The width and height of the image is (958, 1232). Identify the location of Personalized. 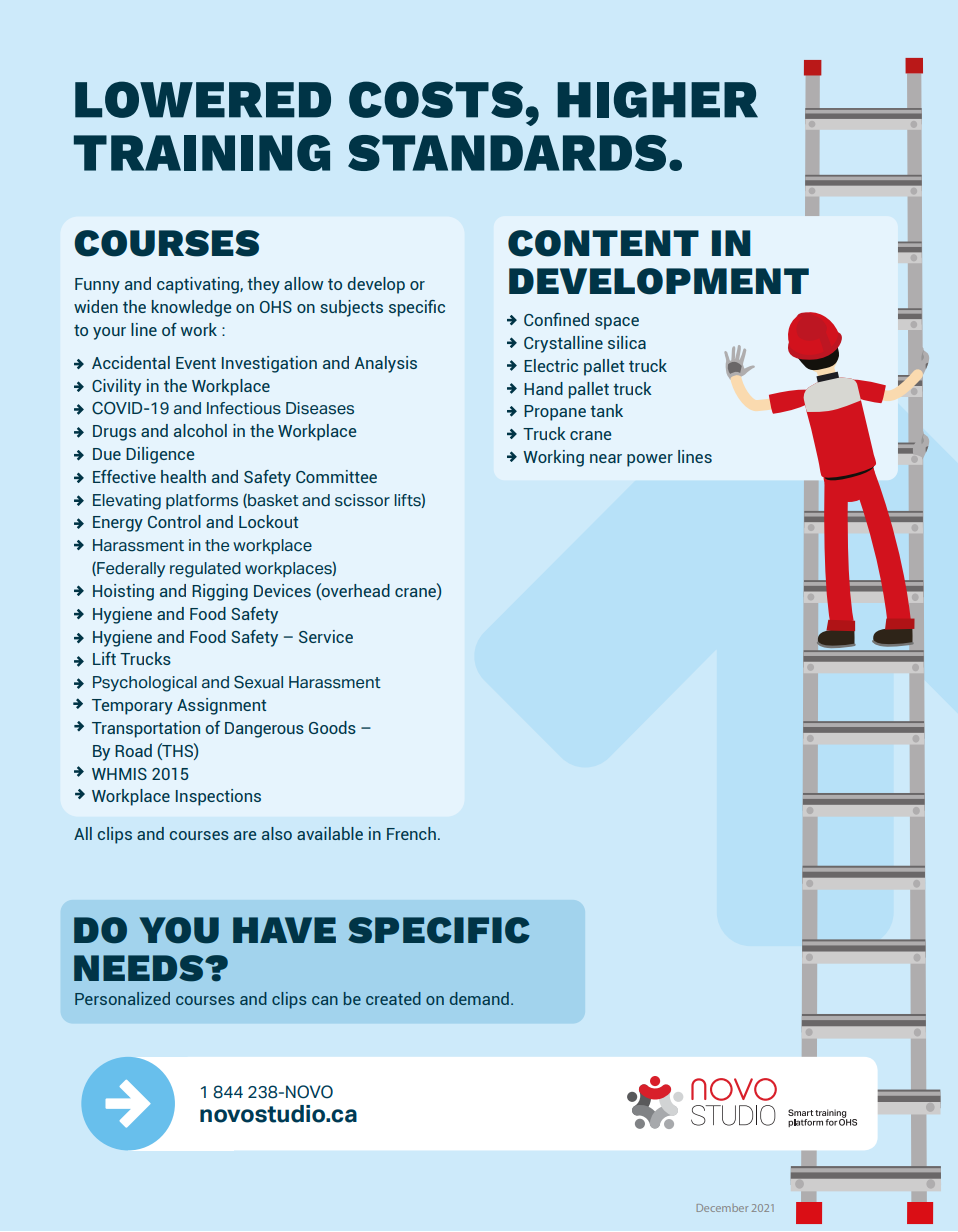
(122, 998).
